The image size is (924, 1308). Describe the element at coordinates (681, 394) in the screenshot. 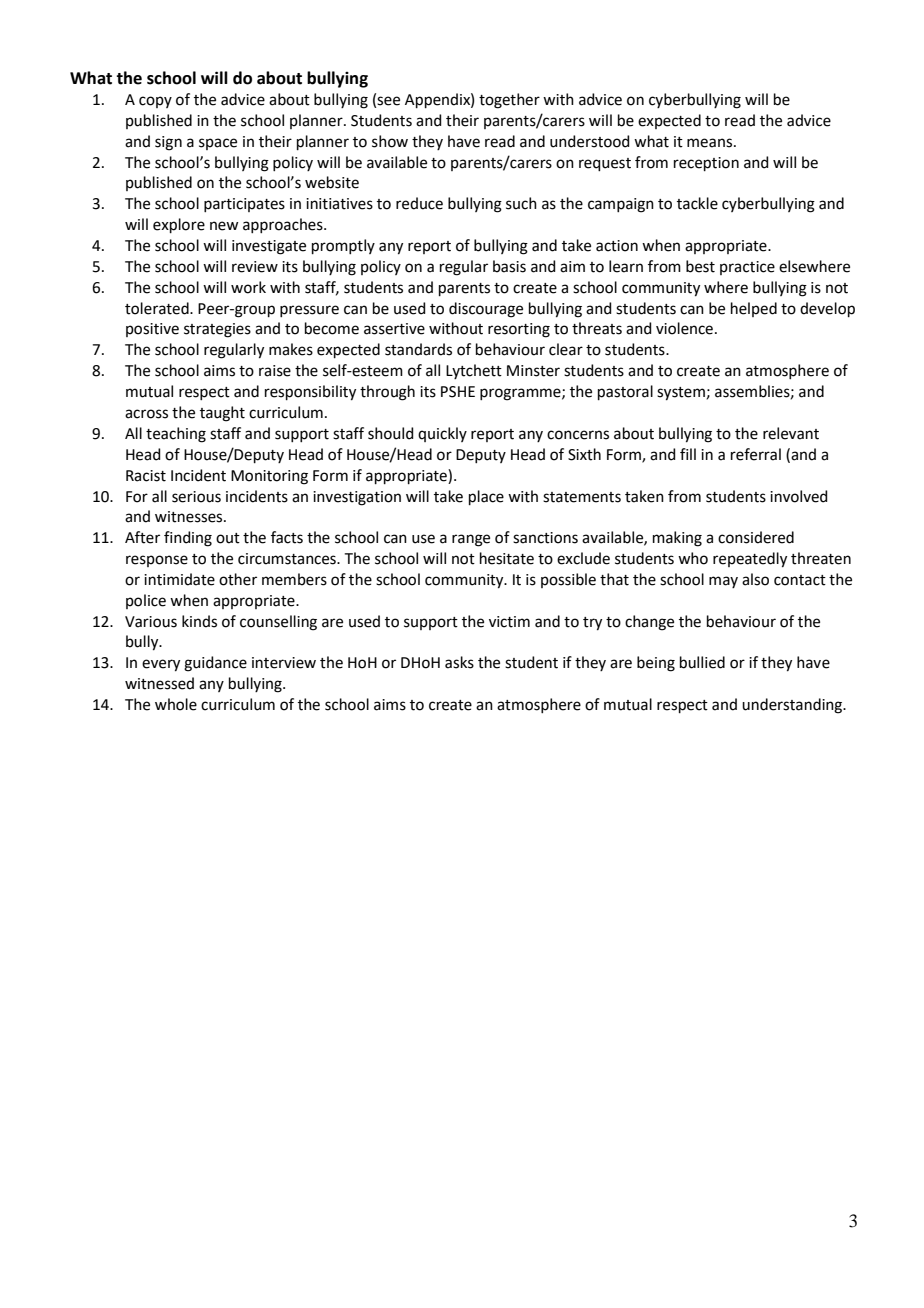

I see `system` at that location.
